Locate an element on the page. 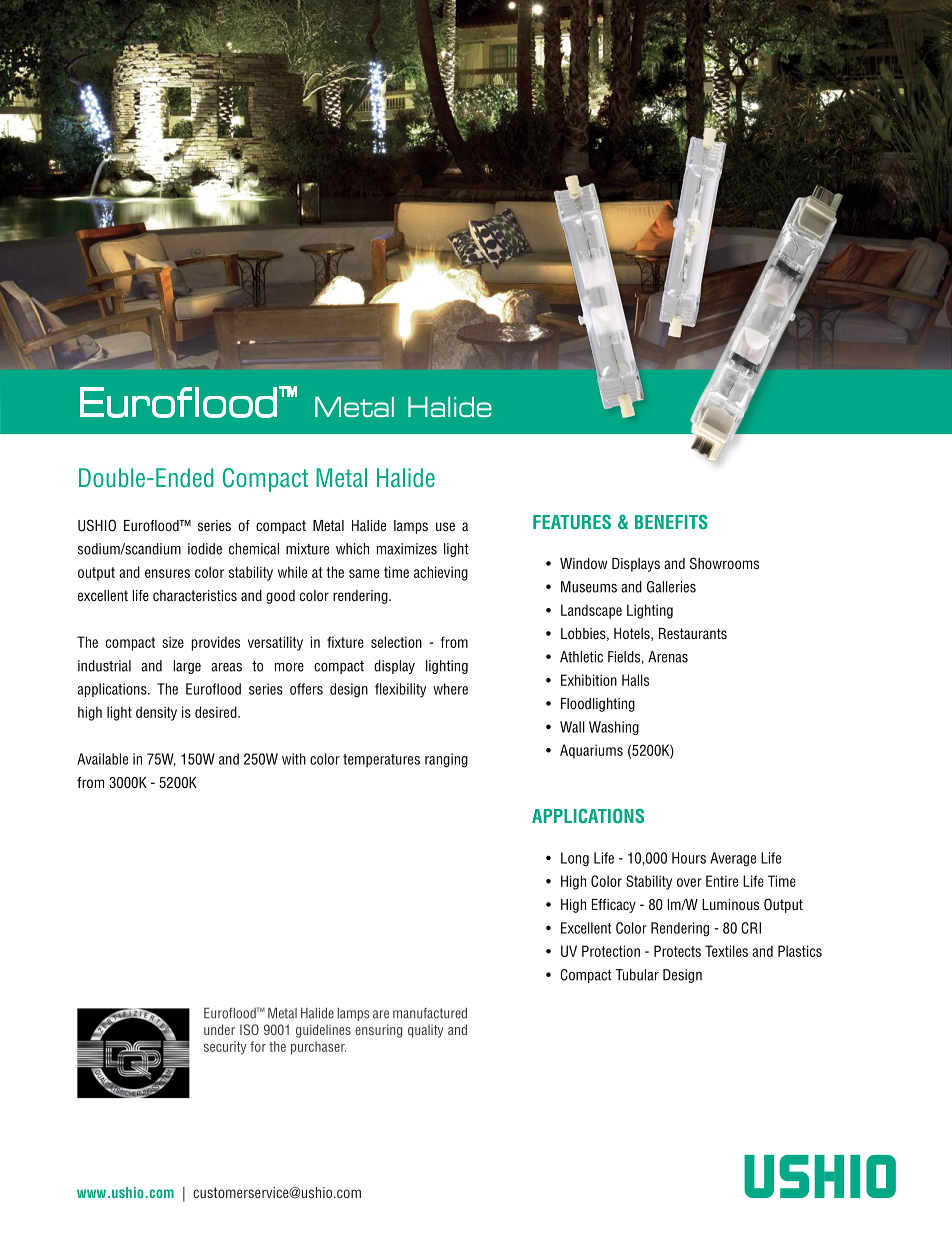 This image has height=1233, width=952. maximizes is located at coordinates (407, 549).
